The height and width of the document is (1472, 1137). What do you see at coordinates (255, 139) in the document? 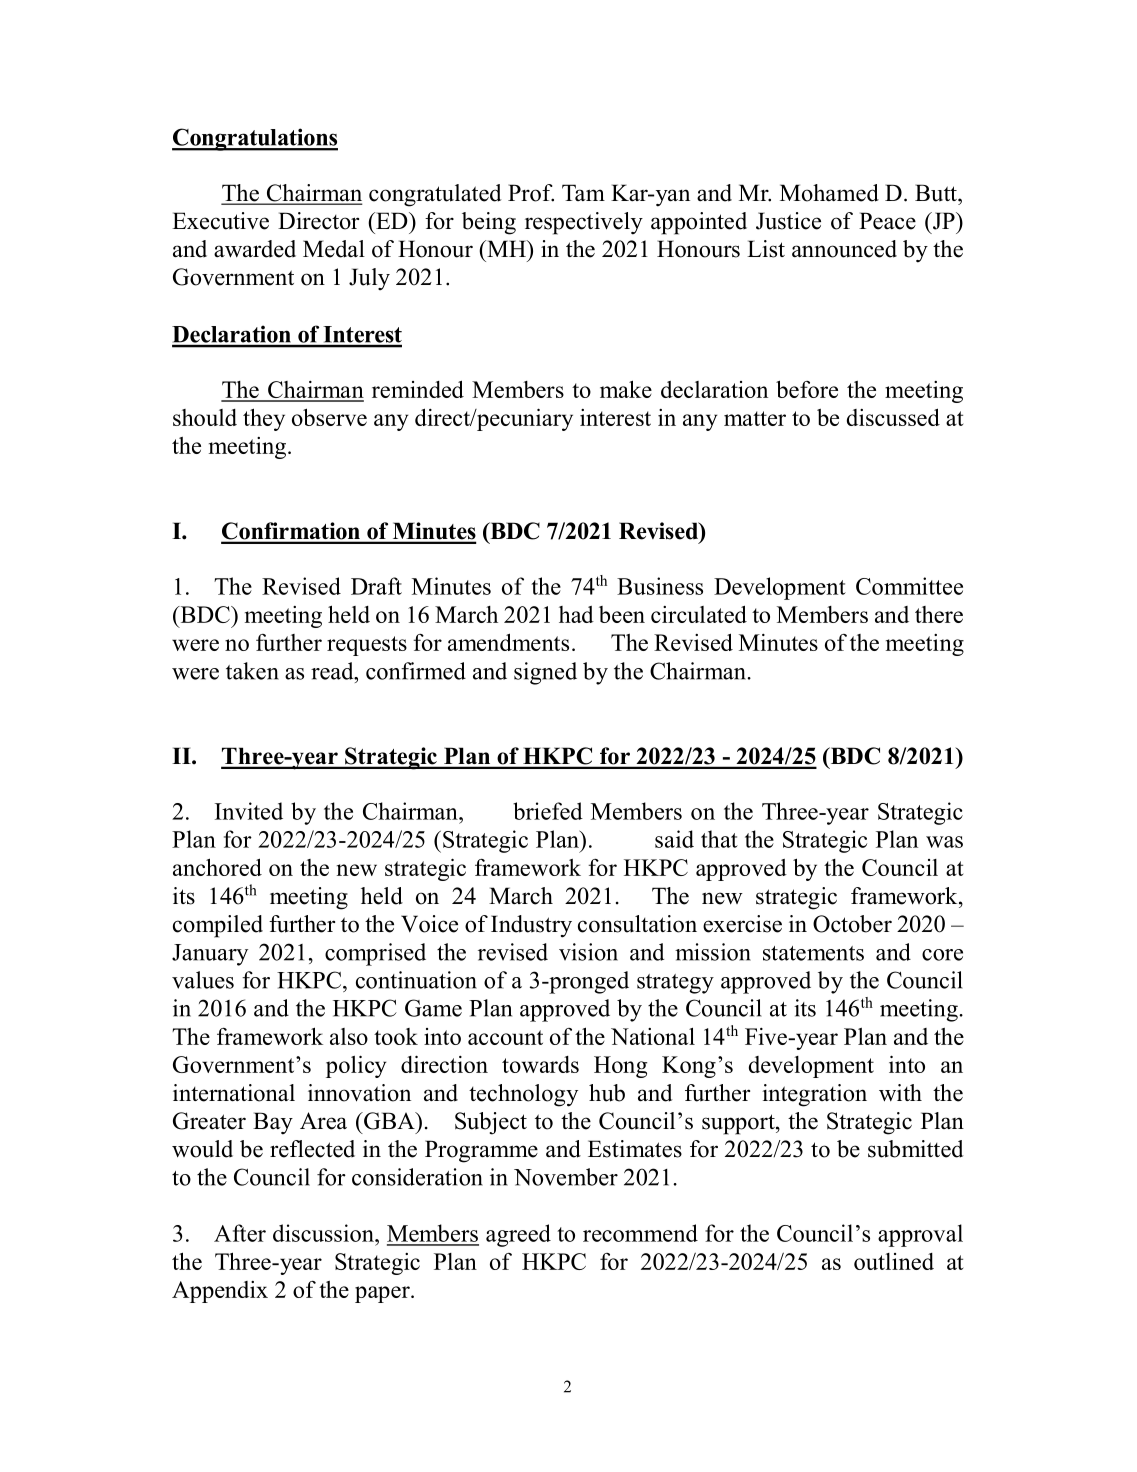
I see `Congratulations` at bounding box center [255, 139].
